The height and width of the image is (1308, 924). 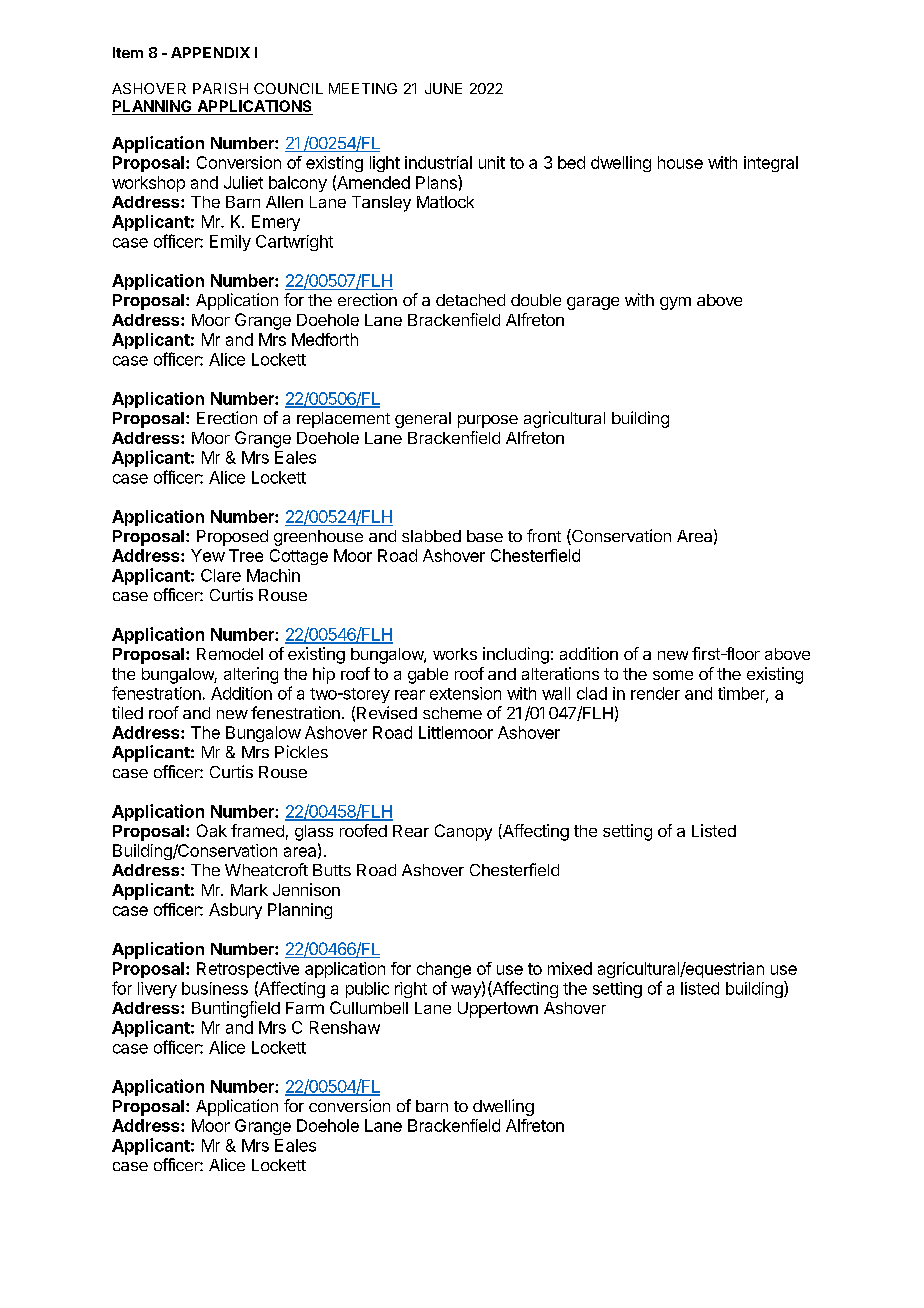 What do you see at coordinates (771, 164) in the image?
I see `integral` at bounding box center [771, 164].
